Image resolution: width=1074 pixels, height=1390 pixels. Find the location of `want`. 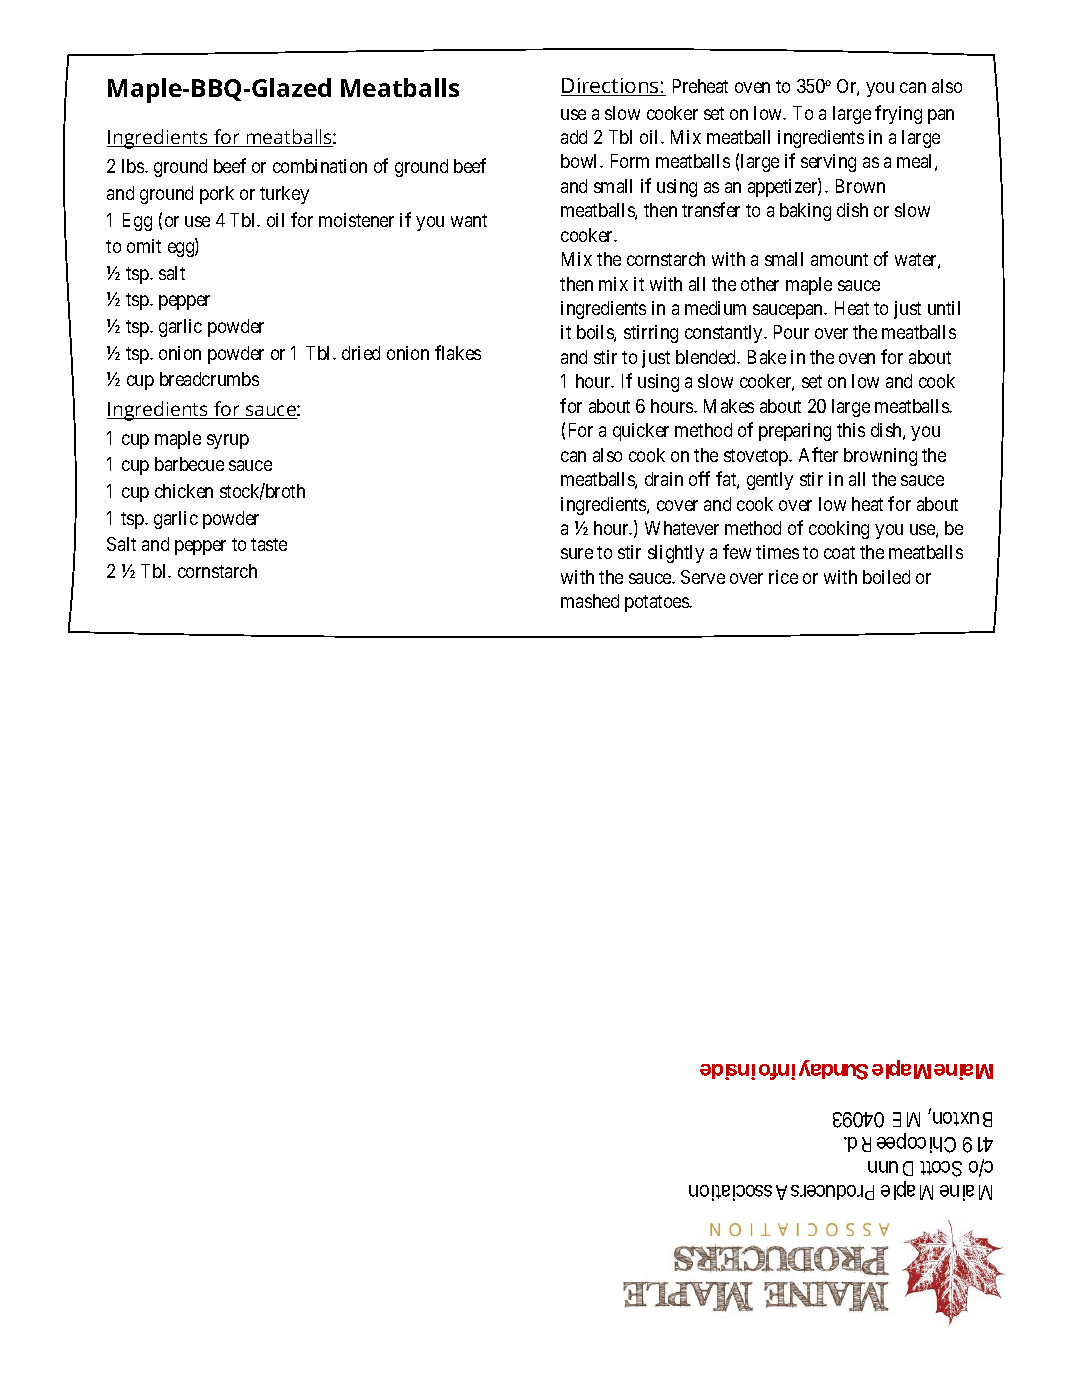

want is located at coordinates (469, 220).
